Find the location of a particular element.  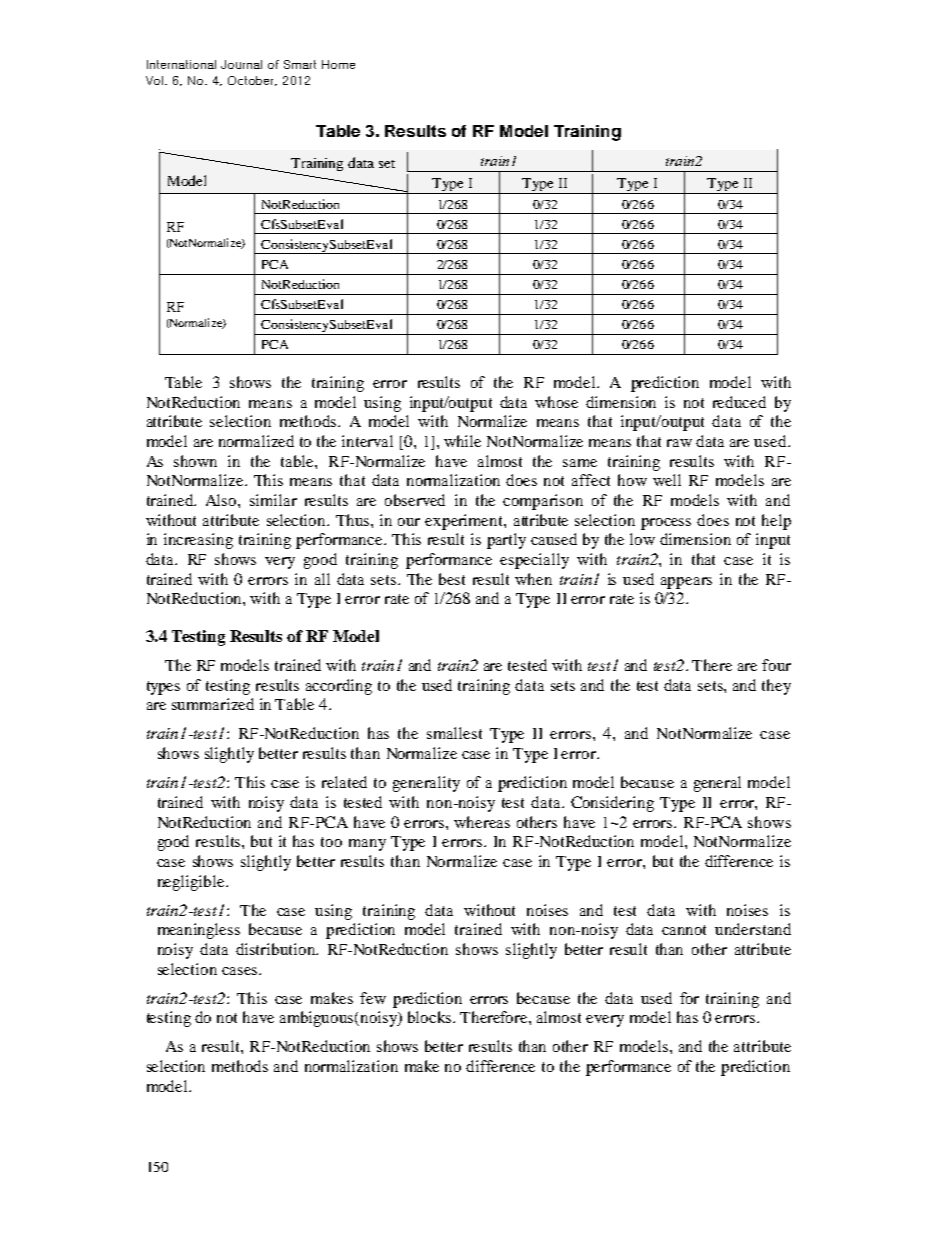

whose is located at coordinates (556, 402).
